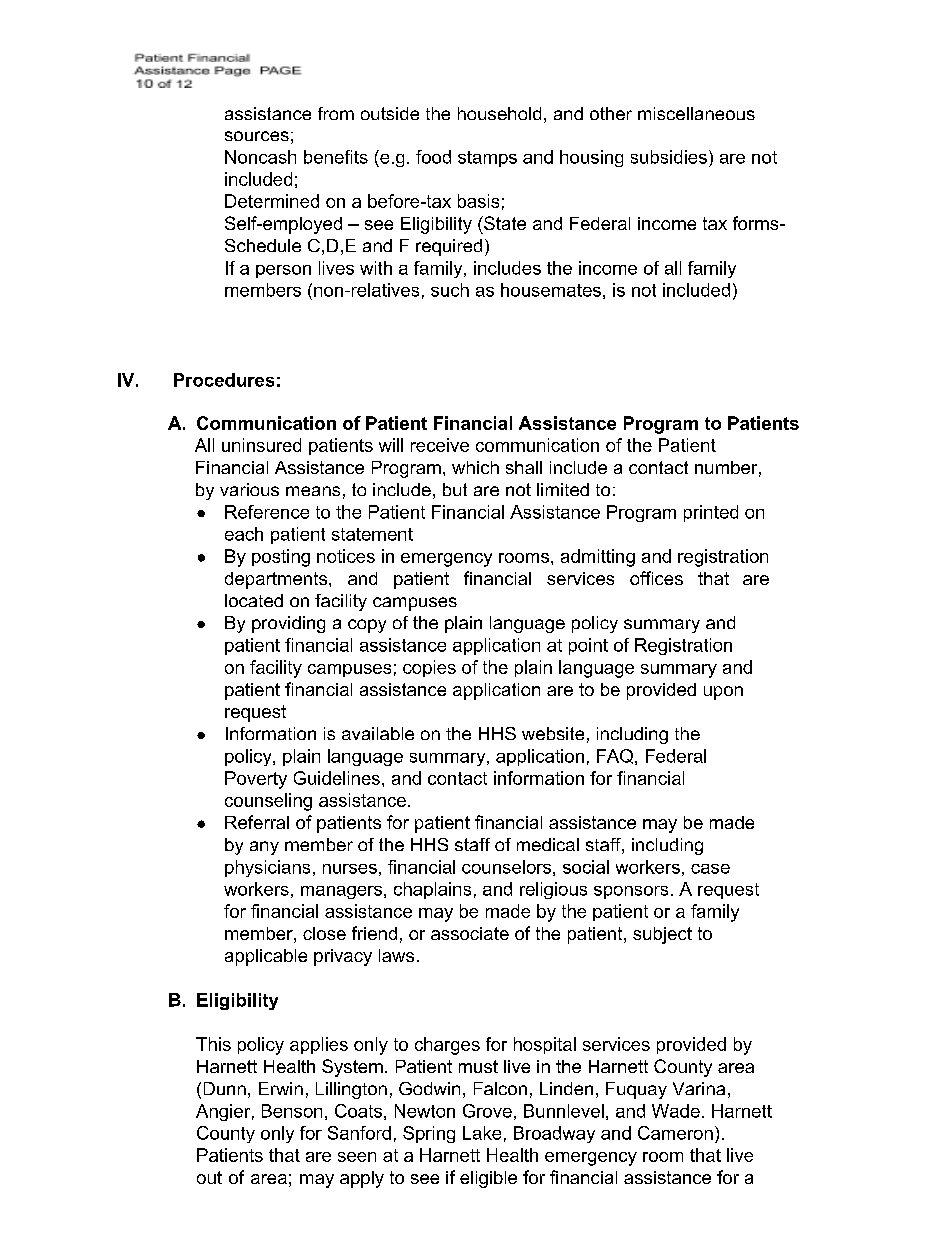  Describe the element at coordinates (268, 802) in the page. I see `counseling` at that location.
